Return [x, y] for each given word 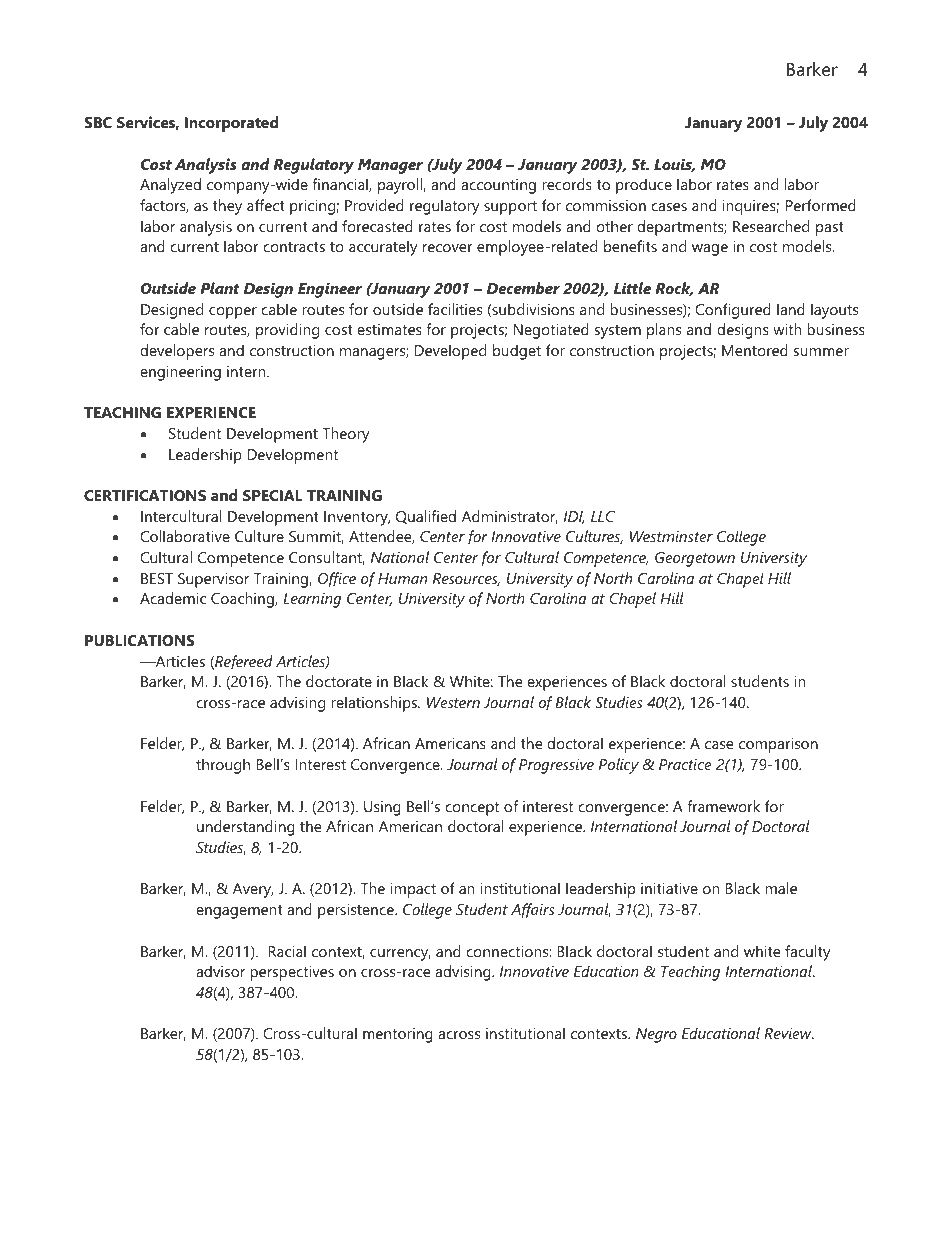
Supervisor [213, 580]
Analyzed [170, 186]
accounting [498, 186]
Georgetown [695, 559]
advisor [220, 971]
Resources [466, 579]
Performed [821, 205]
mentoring [398, 1035]
